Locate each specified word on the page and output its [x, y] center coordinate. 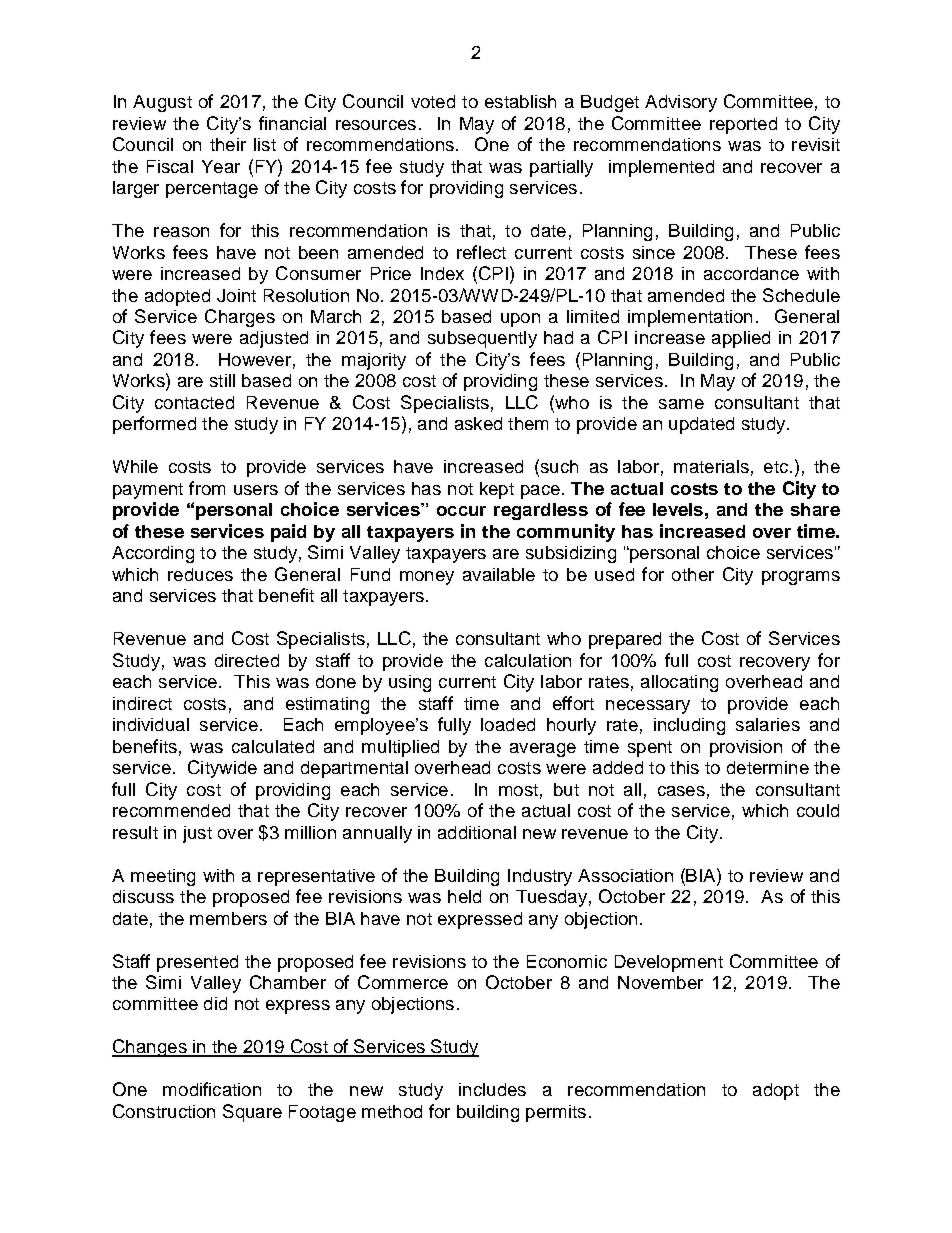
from [207, 488]
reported [743, 125]
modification [212, 1089]
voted [433, 101]
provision [746, 748]
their [228, 144]
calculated [273, 746]
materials [711, 466]
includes [492, 1089]
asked [478, 423]
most [518, 790]
